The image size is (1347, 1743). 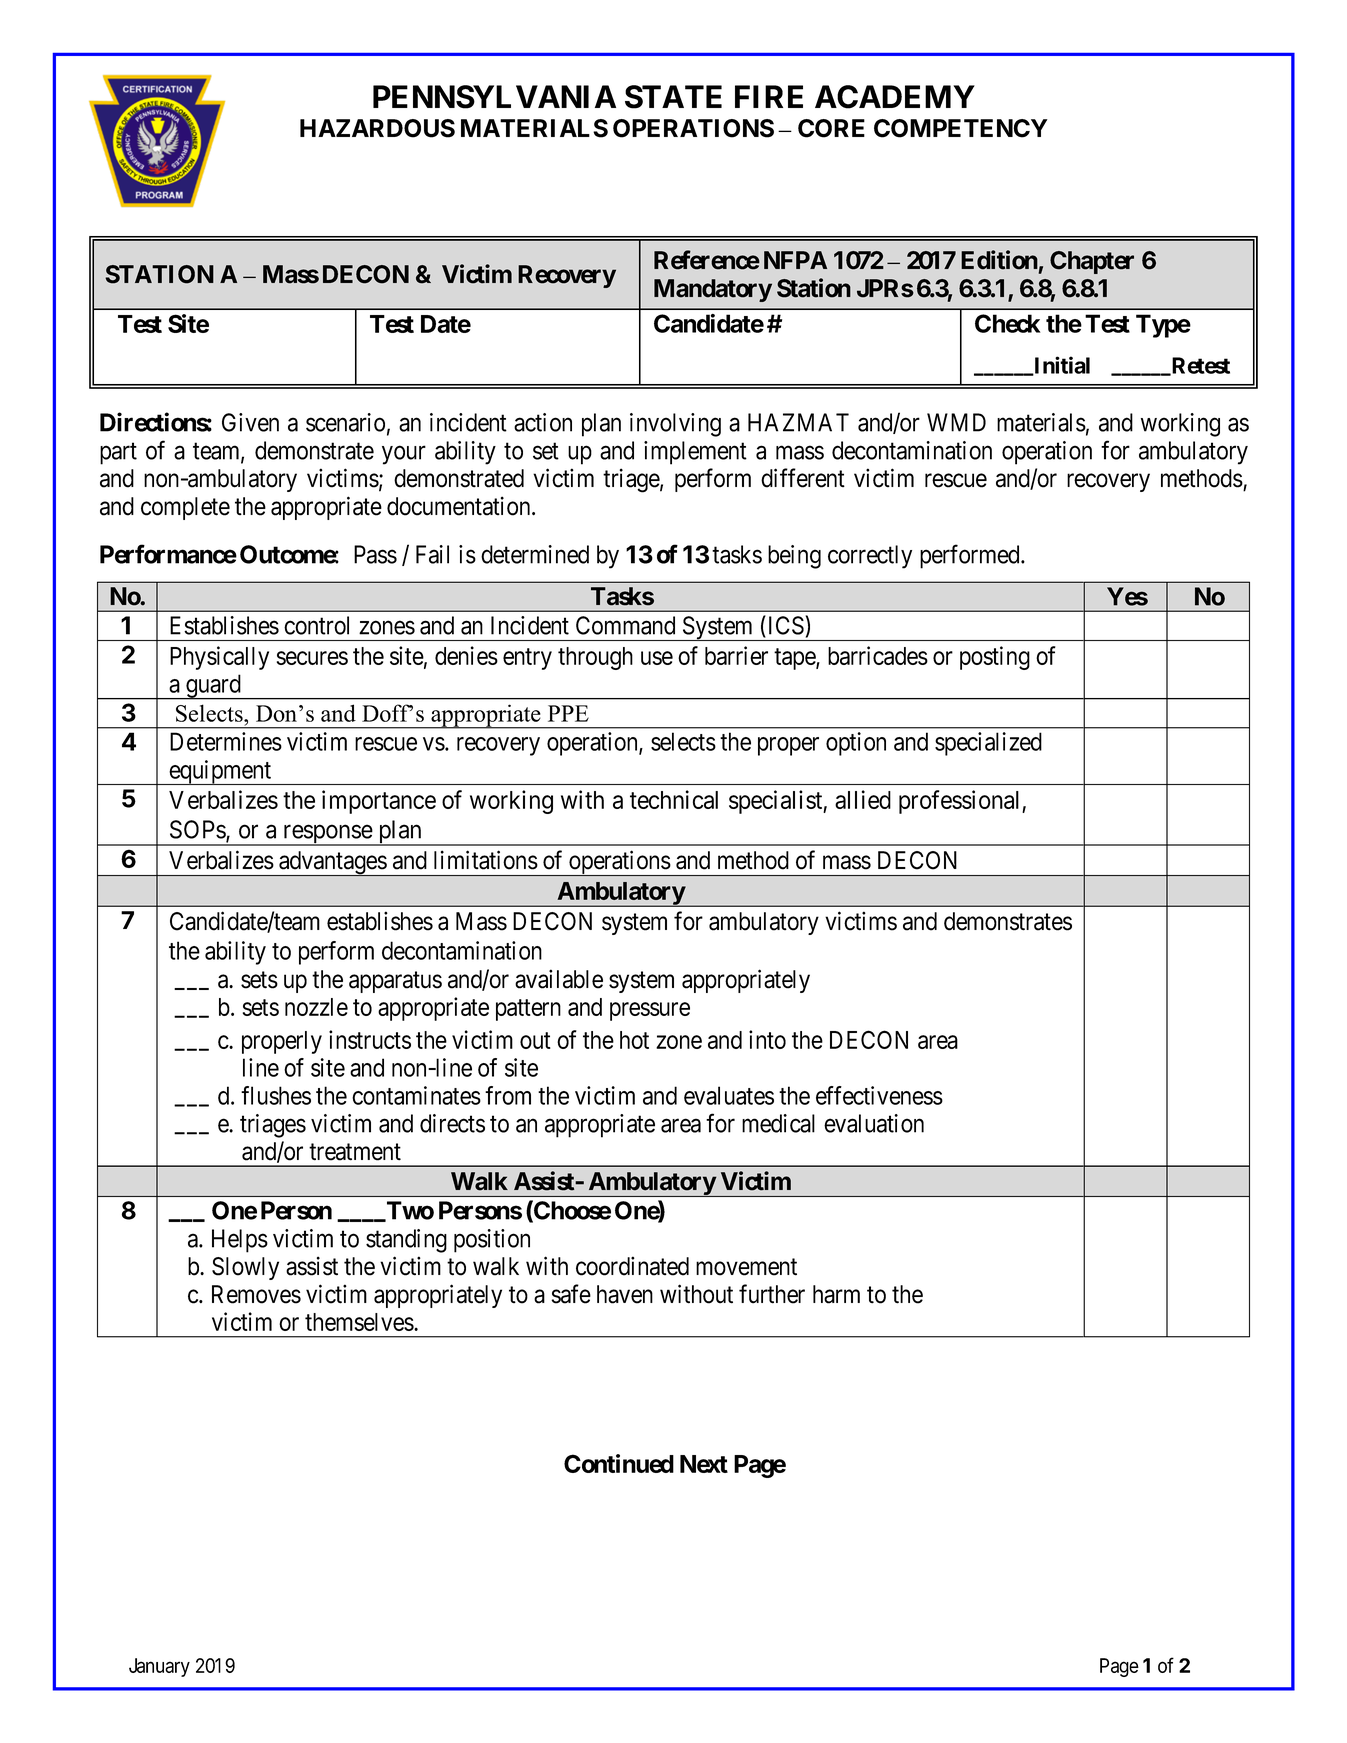 I want to click on COMPETENCY, so click(x=961, y=128).
